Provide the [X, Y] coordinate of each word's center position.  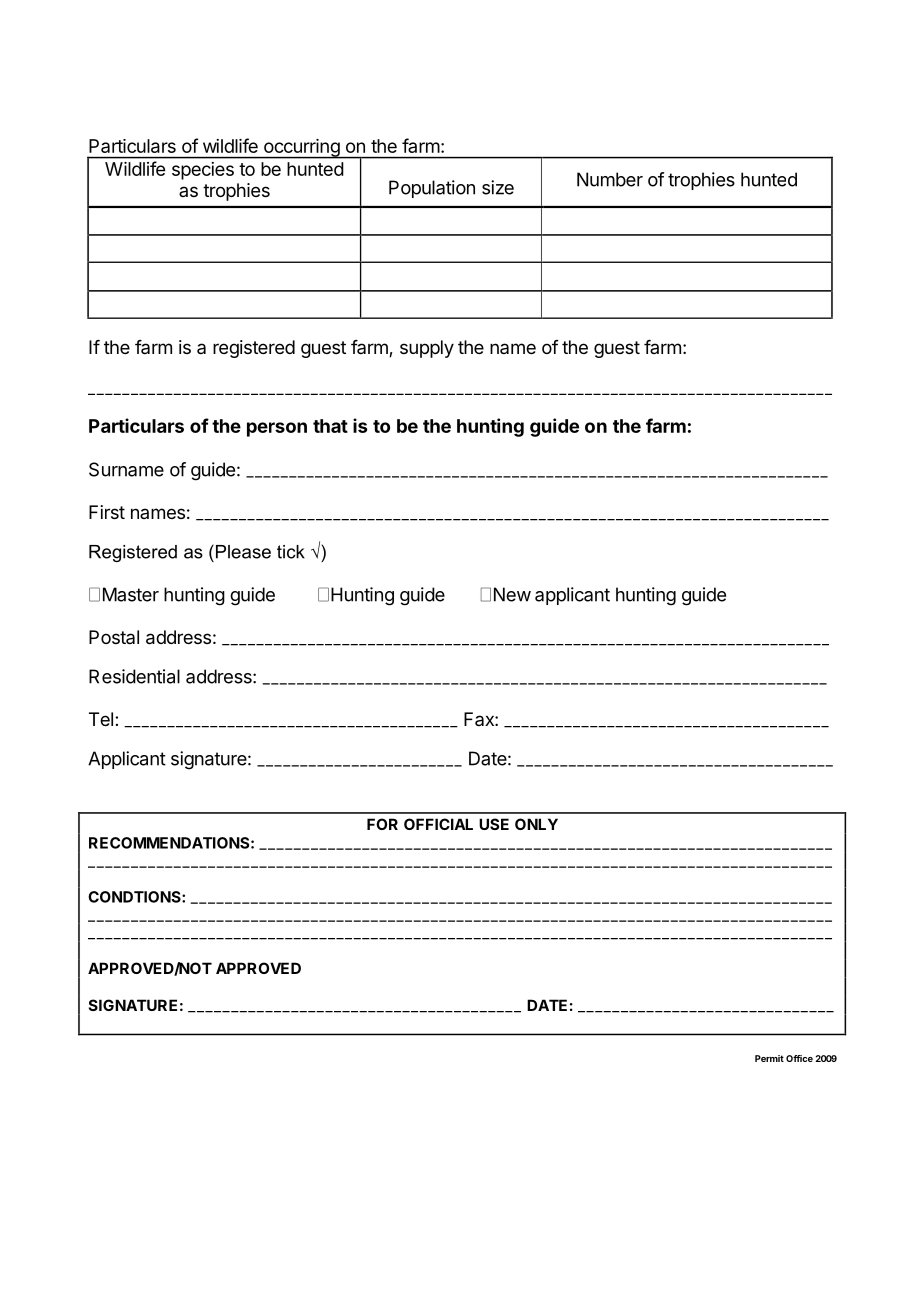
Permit [769, 1058]
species [203, 171]
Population [432, 189]
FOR [382, 824]
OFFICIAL [438, 824]
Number [610, 179]
